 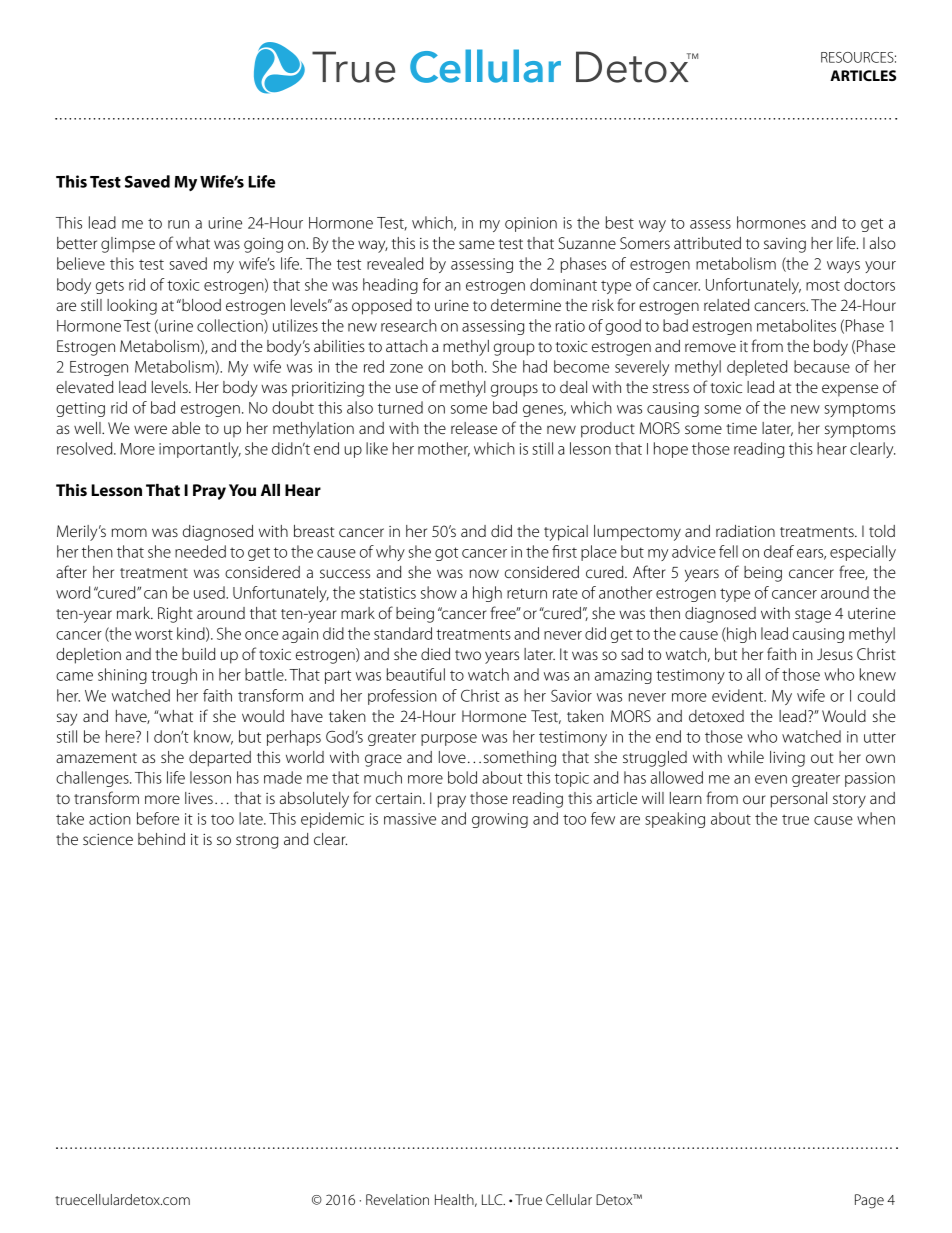 What do you see at coordinates (739, 695) in the screenshot?
I see `evident` at bounding box center [739, 695].
